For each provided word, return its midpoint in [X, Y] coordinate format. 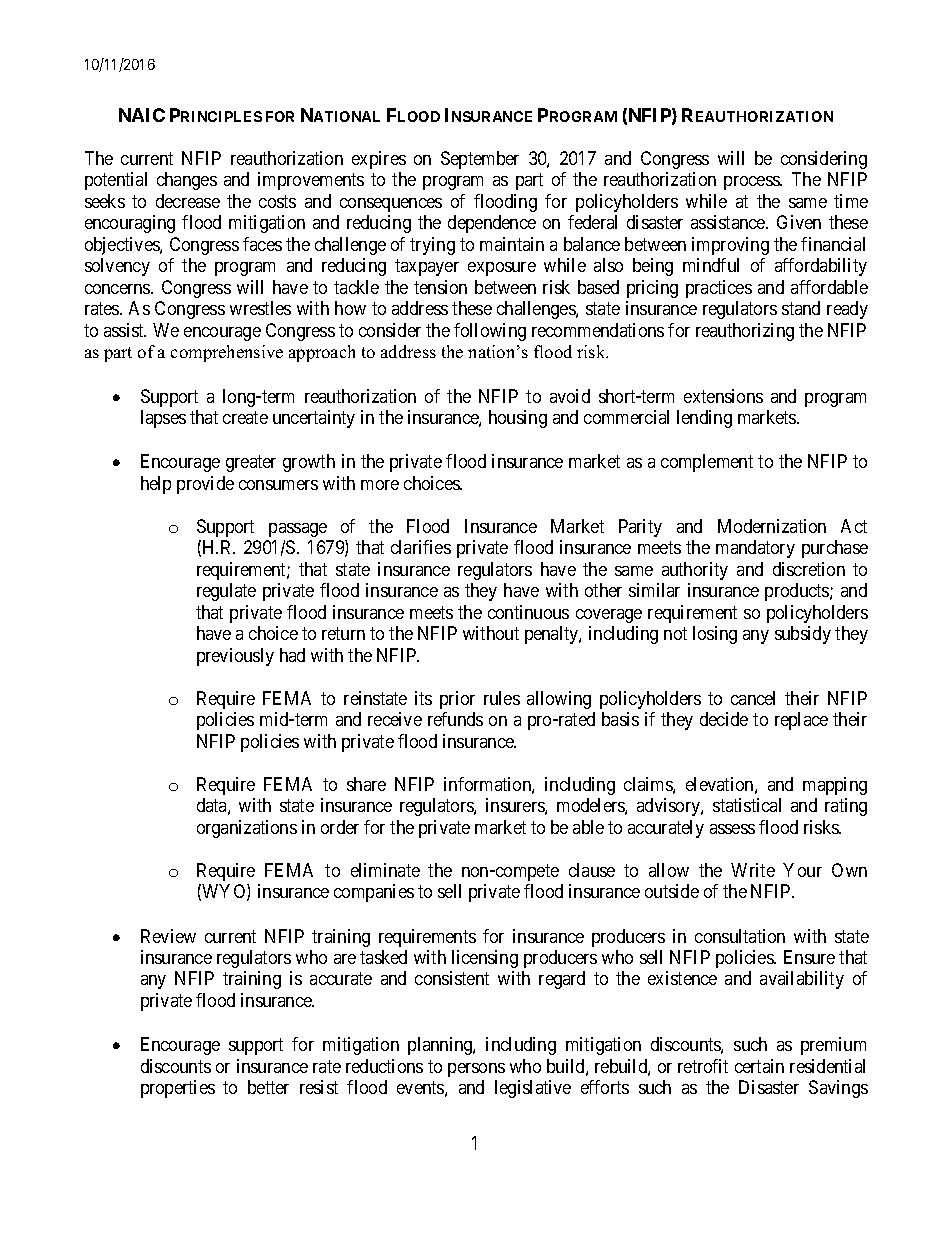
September [480, 160]
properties [178, 1089]
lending [704, 419]
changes [187, 181]
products [798, 592]
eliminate [385, 870]
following [490, 332]
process [752, 183]
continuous [528, 612]
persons [476, 1070]
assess [732, 829]
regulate [226, 592]
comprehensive [227, 353]
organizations [247, 829]
